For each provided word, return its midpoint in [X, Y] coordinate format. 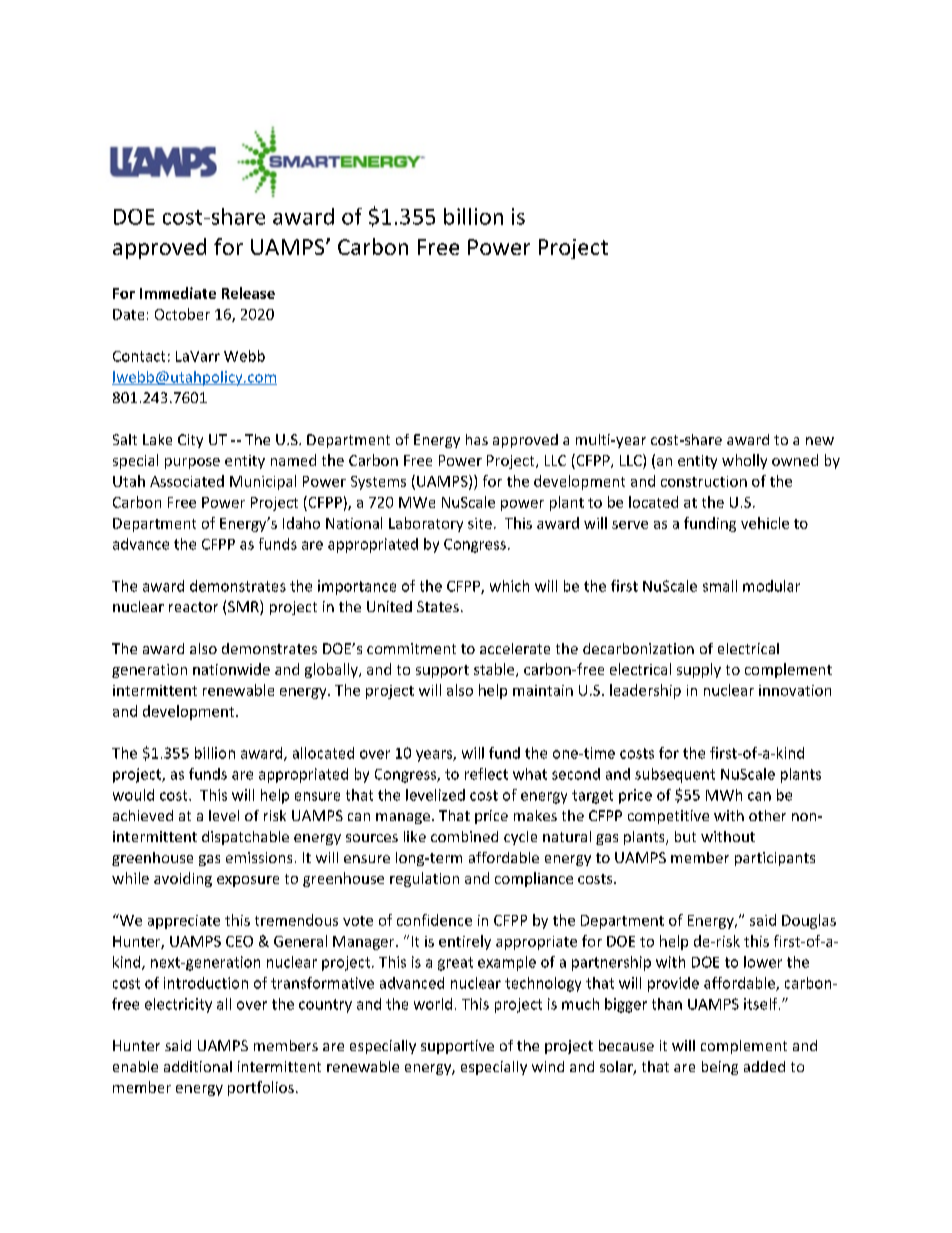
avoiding [183, 879]
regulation [424, 879]
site [480, 523]
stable [495, 670]
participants [775, 859]
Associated [187, 481]
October [182, 314]
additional [198, 1066]
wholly [744, 461]
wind [548, 1066]
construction [704, 481]
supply [699, 670]
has [477, 439]
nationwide [231, 669]
